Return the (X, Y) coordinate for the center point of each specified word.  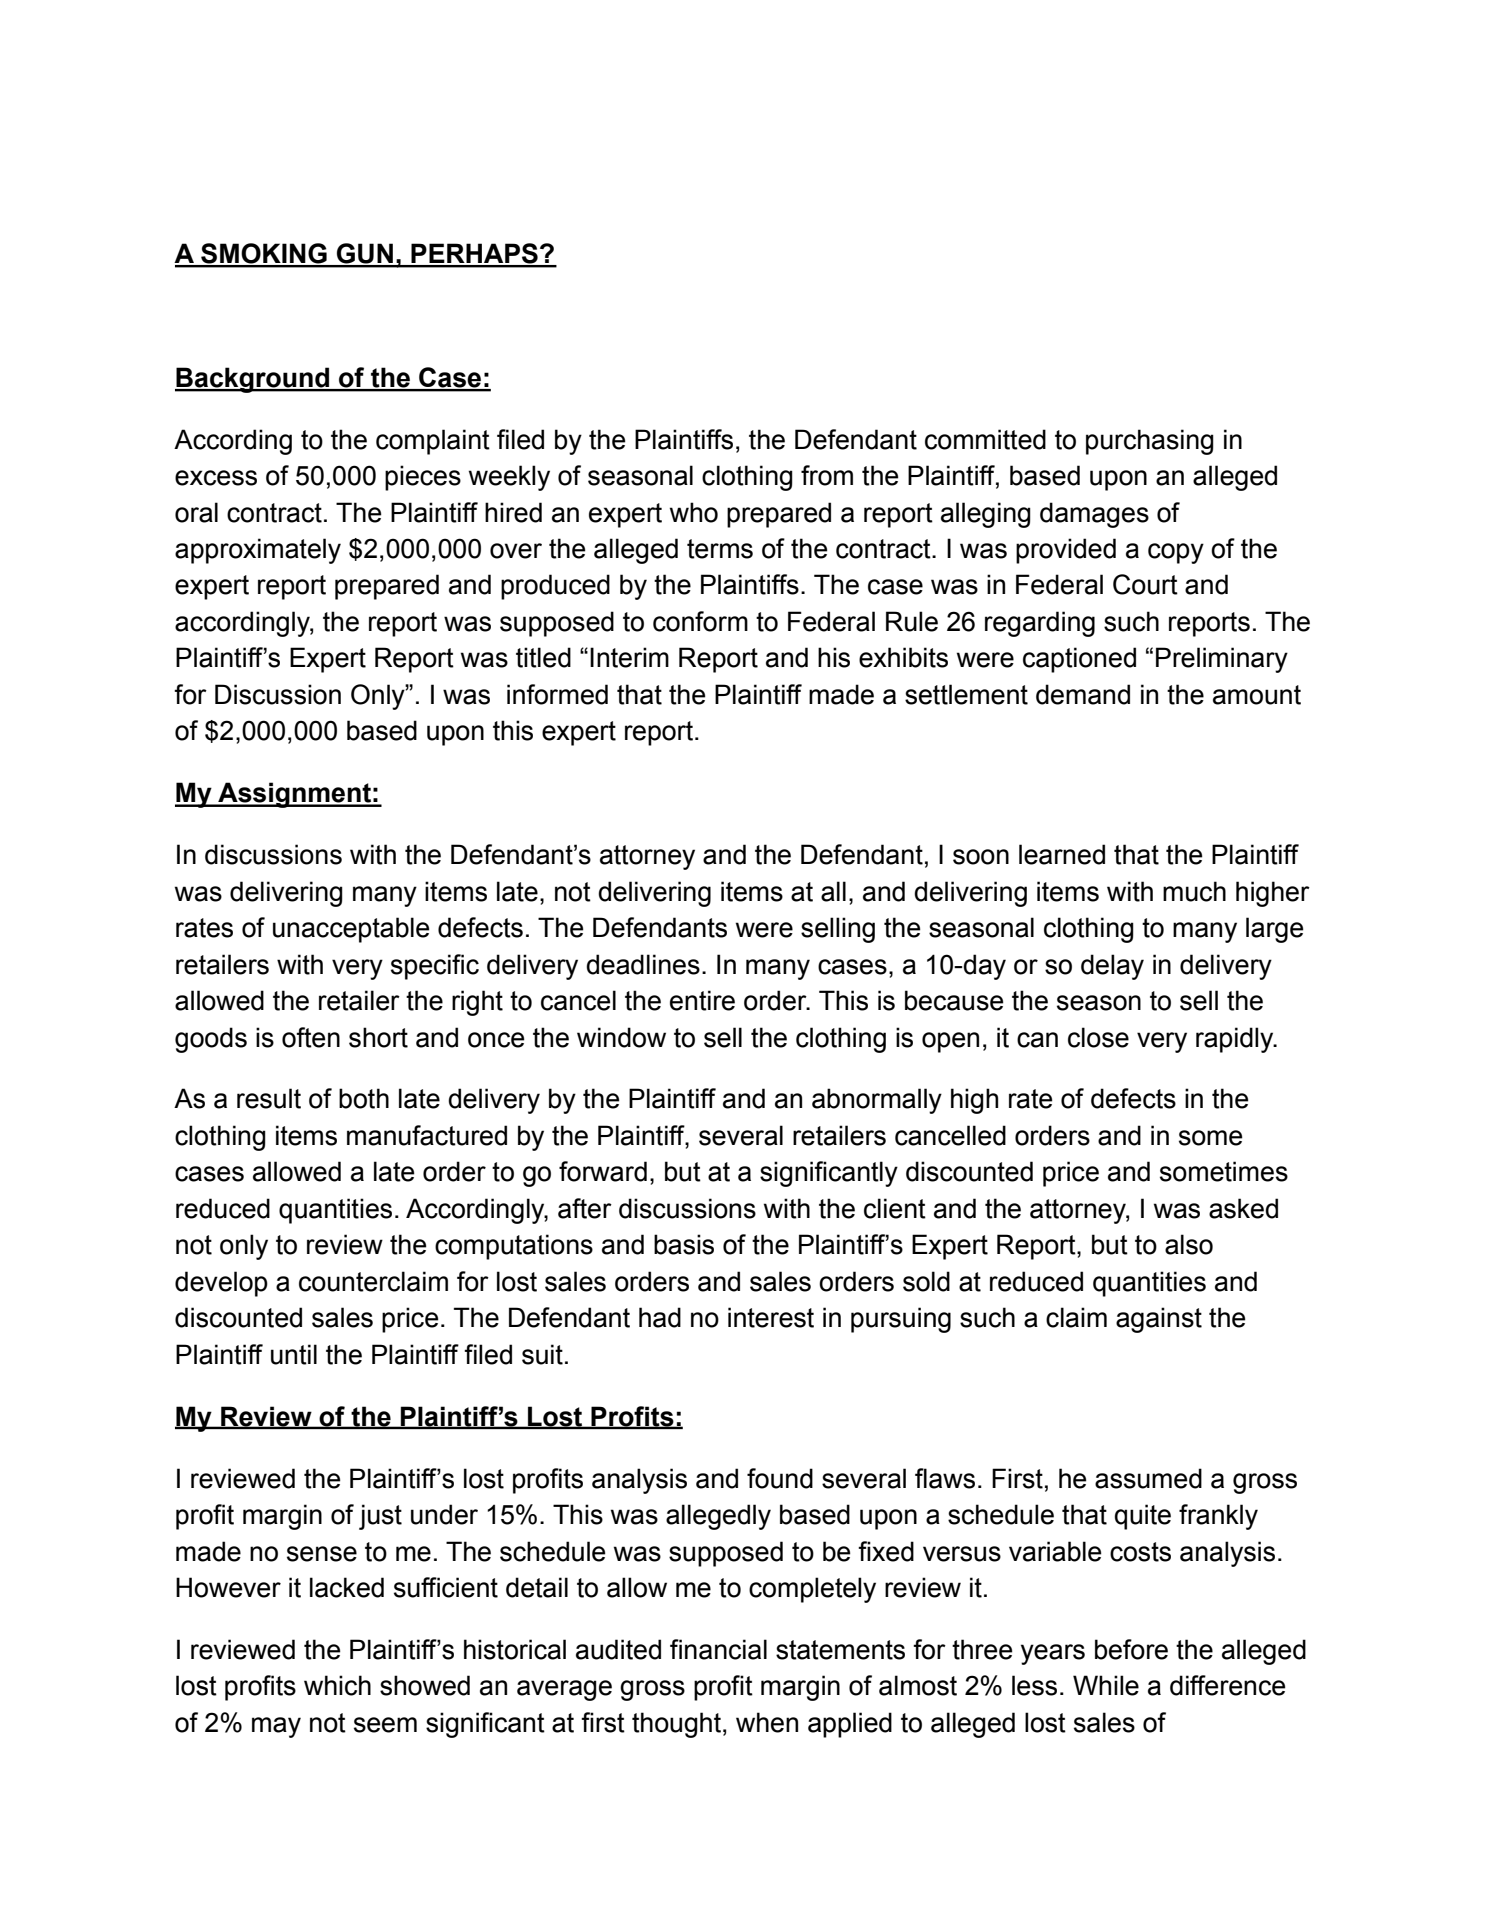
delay (1112, 967)
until (294, 1354)
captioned (1079, 660)
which (337, 1685)
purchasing (1150, 442)
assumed (1148, 1478)
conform (700, 621)
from (827, 475)
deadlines (643, 964)
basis (684, 1244)
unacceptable (351, 930)
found (780, 1478)
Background (253, 380)
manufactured (427, 1135)
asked (1243, 1208)
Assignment (294, 795)
